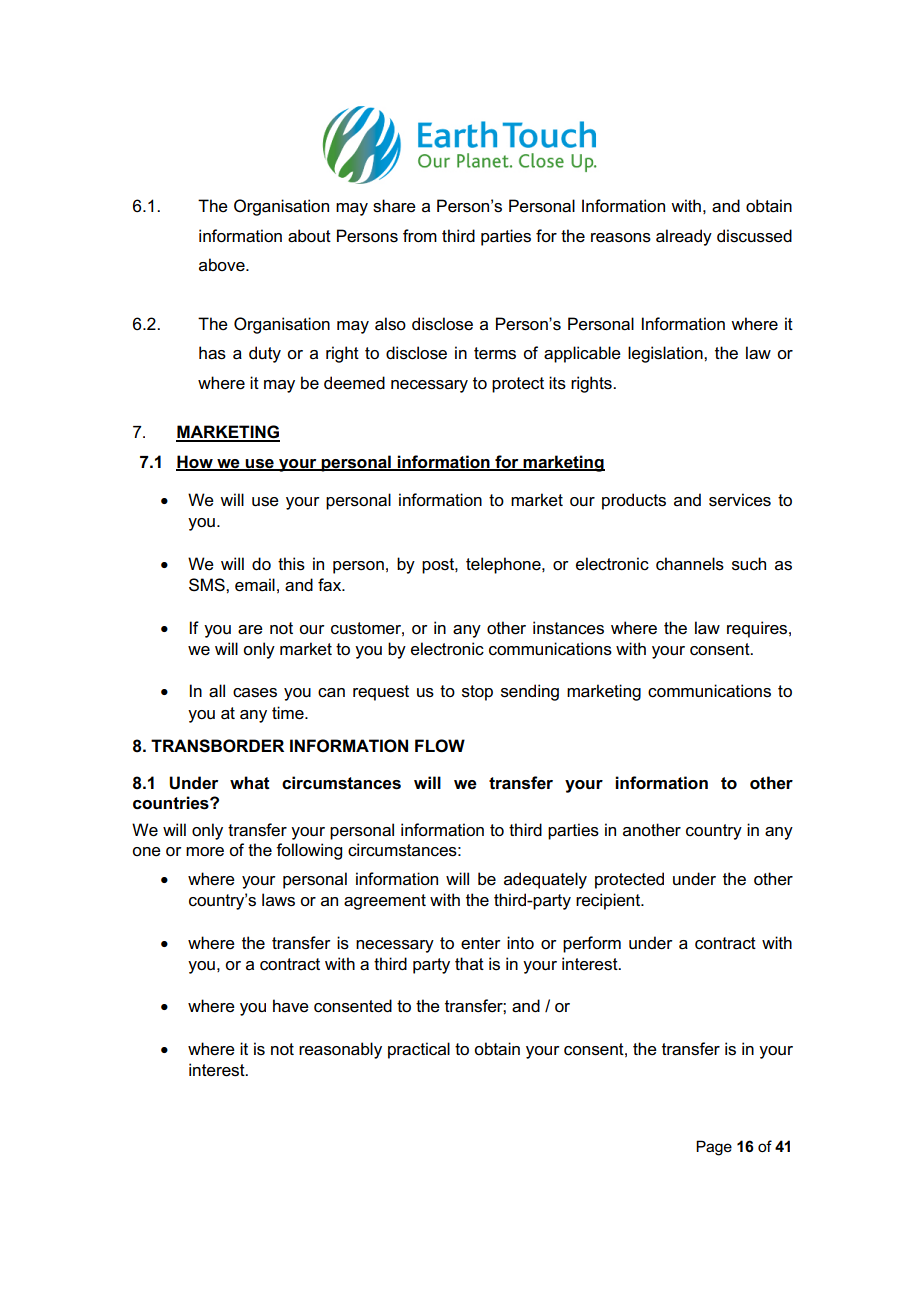 The width and height of the page is (924, 1308). Describe the element at coordinates (481, 943) in the page. I see `enter` at that location.
